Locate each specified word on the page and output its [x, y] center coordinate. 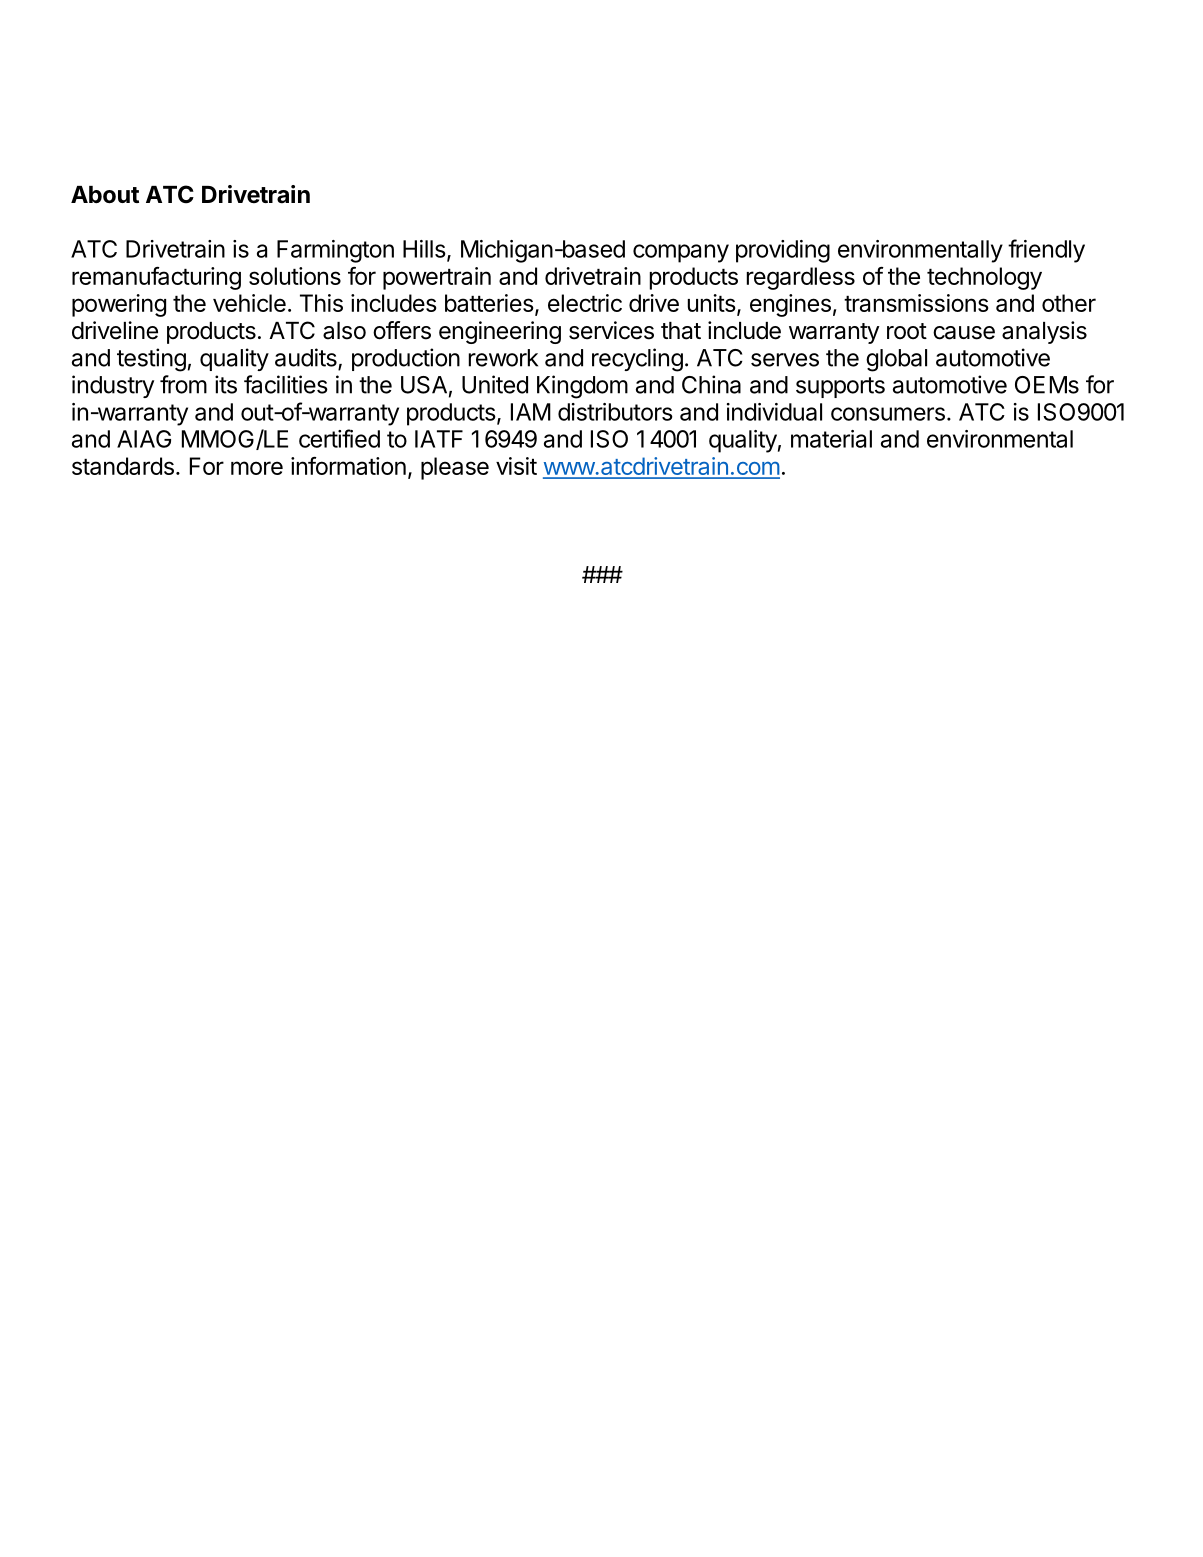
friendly [1046, 251]
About [105, 195]
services [611, 330]
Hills [424, 249]
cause [964, 333]
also [344, 331]
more [257, 468]
